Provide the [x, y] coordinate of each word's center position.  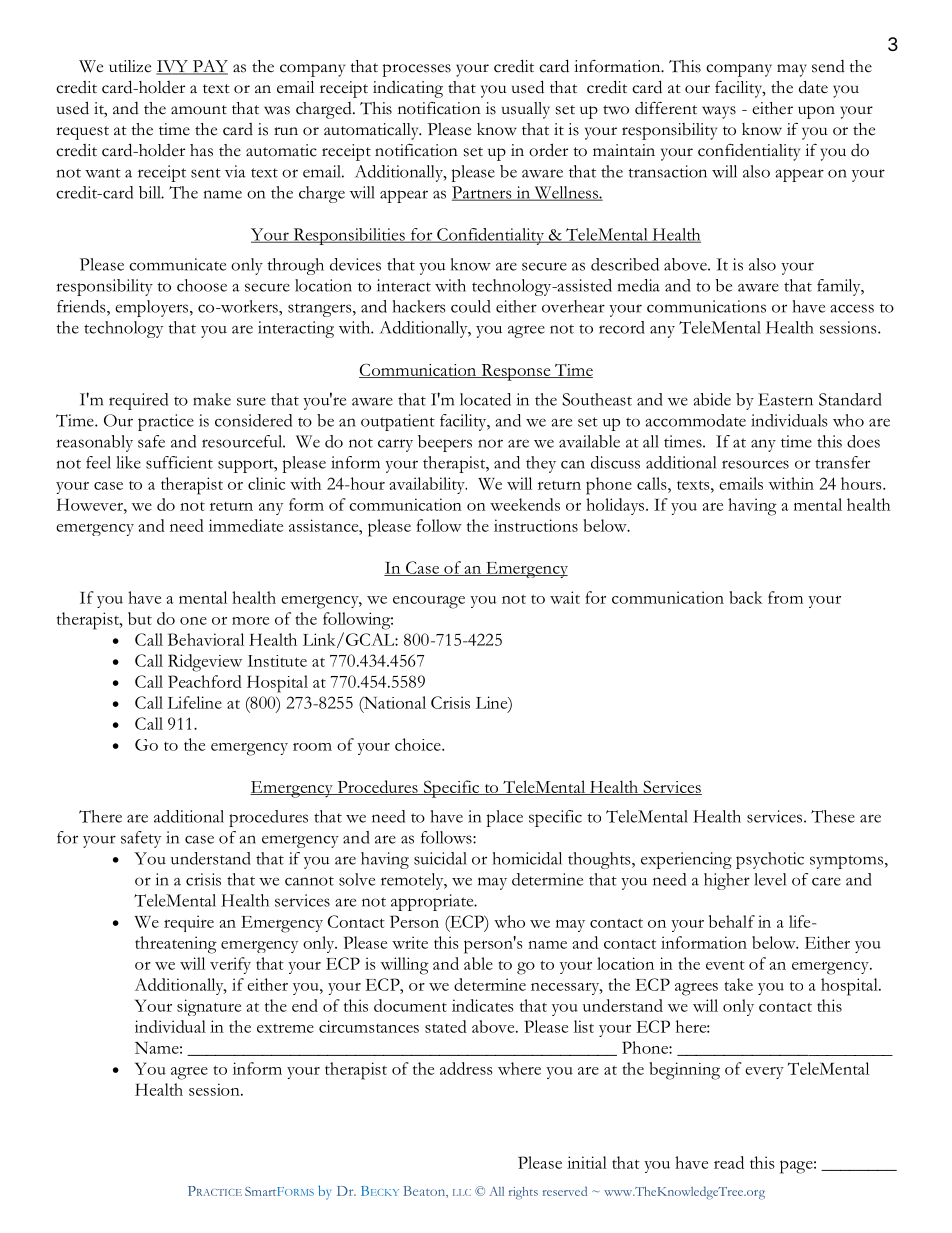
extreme [285, 1028]
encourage [429, 602]
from [785, 597]
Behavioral [206, 639]
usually [526, 110]
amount [199, 110]
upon [816, 112]
